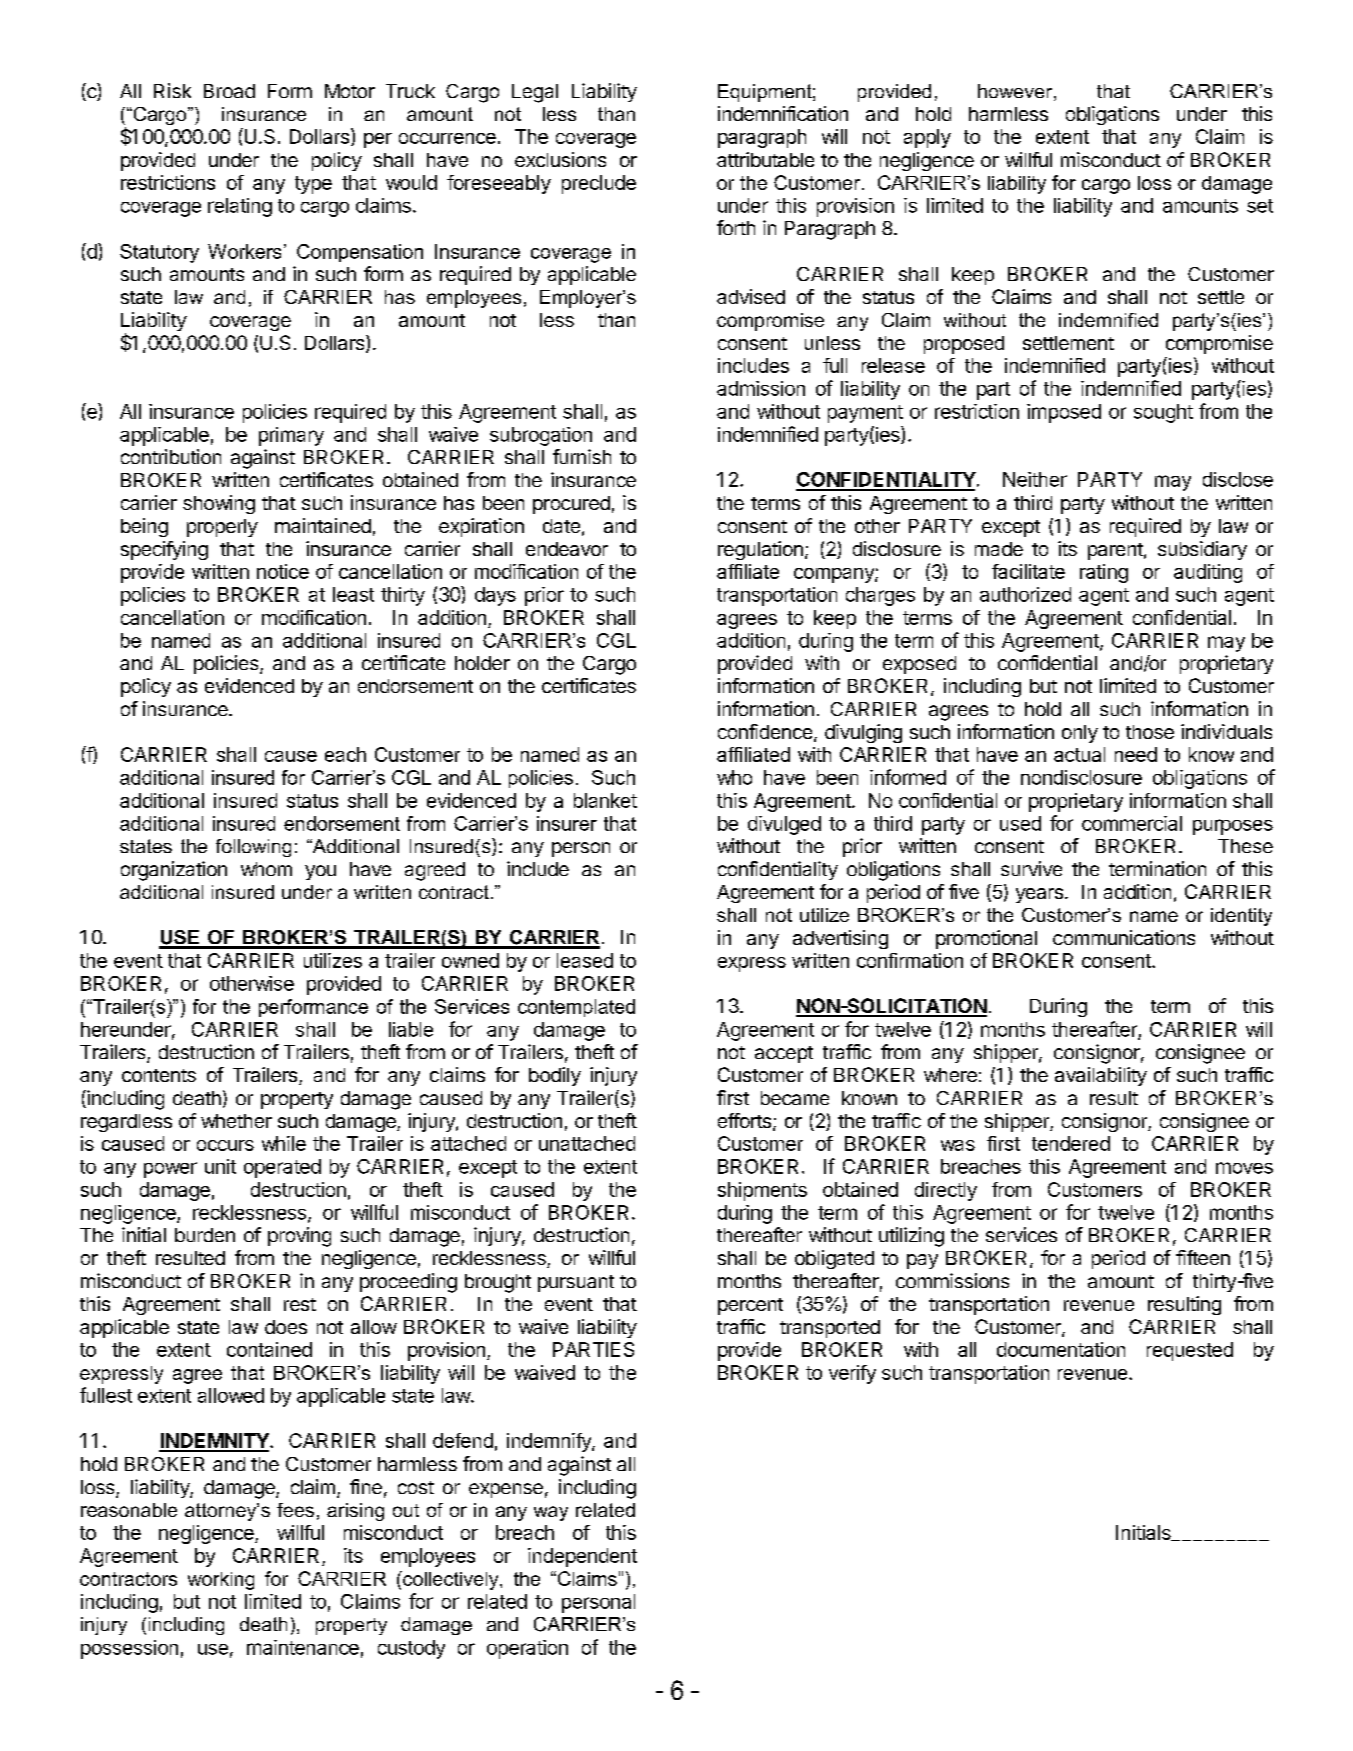  I want to click on attributable, so click(765, 159).
